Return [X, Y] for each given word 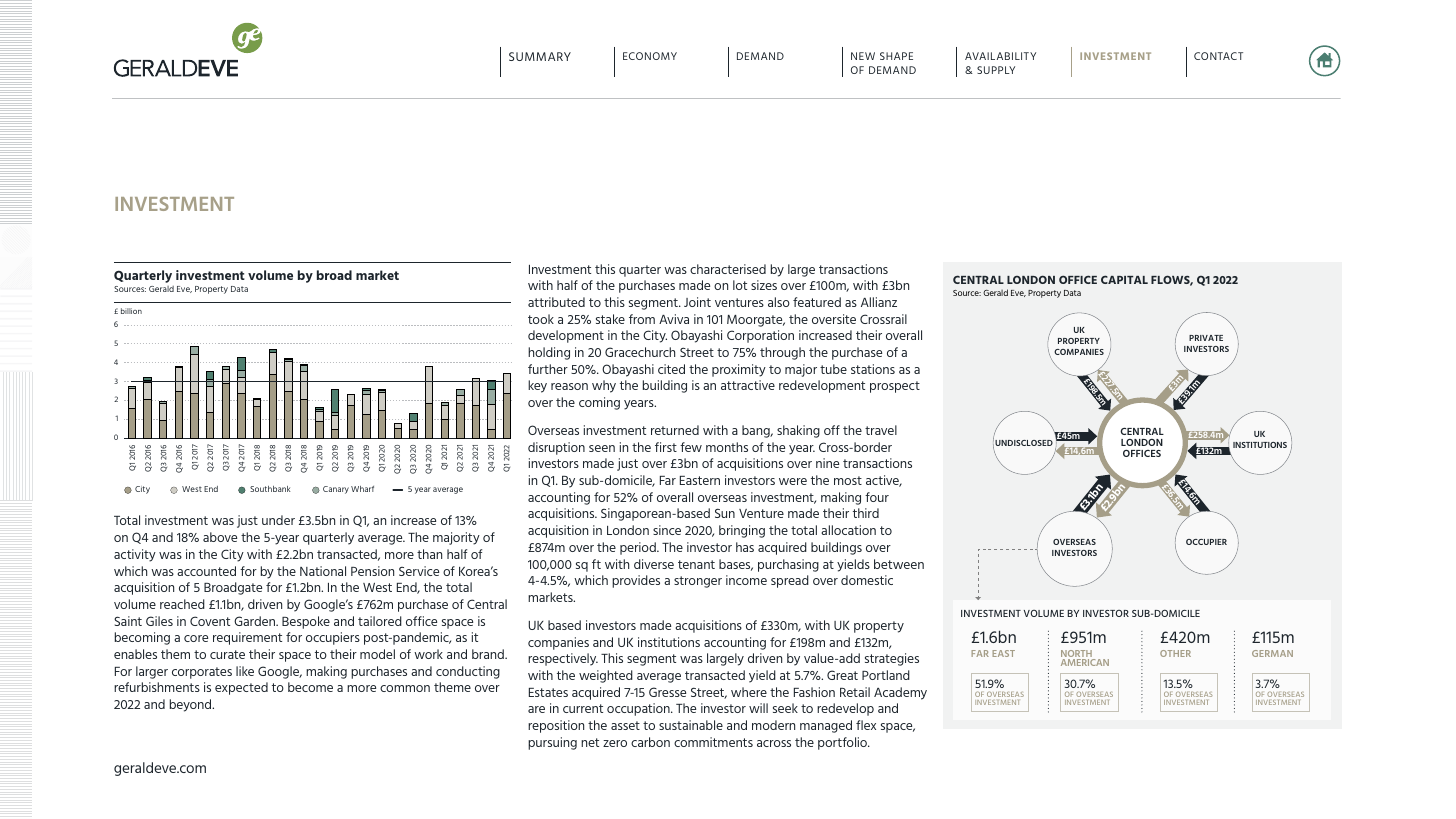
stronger [698, 582]
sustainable [691, 725]
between [899, 564]
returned [675, 430]
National [323, 571]
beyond [192, 705]
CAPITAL [1124, 279]
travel [881, 430]
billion [131, 311]
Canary [336, 490]
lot [740, 285]
